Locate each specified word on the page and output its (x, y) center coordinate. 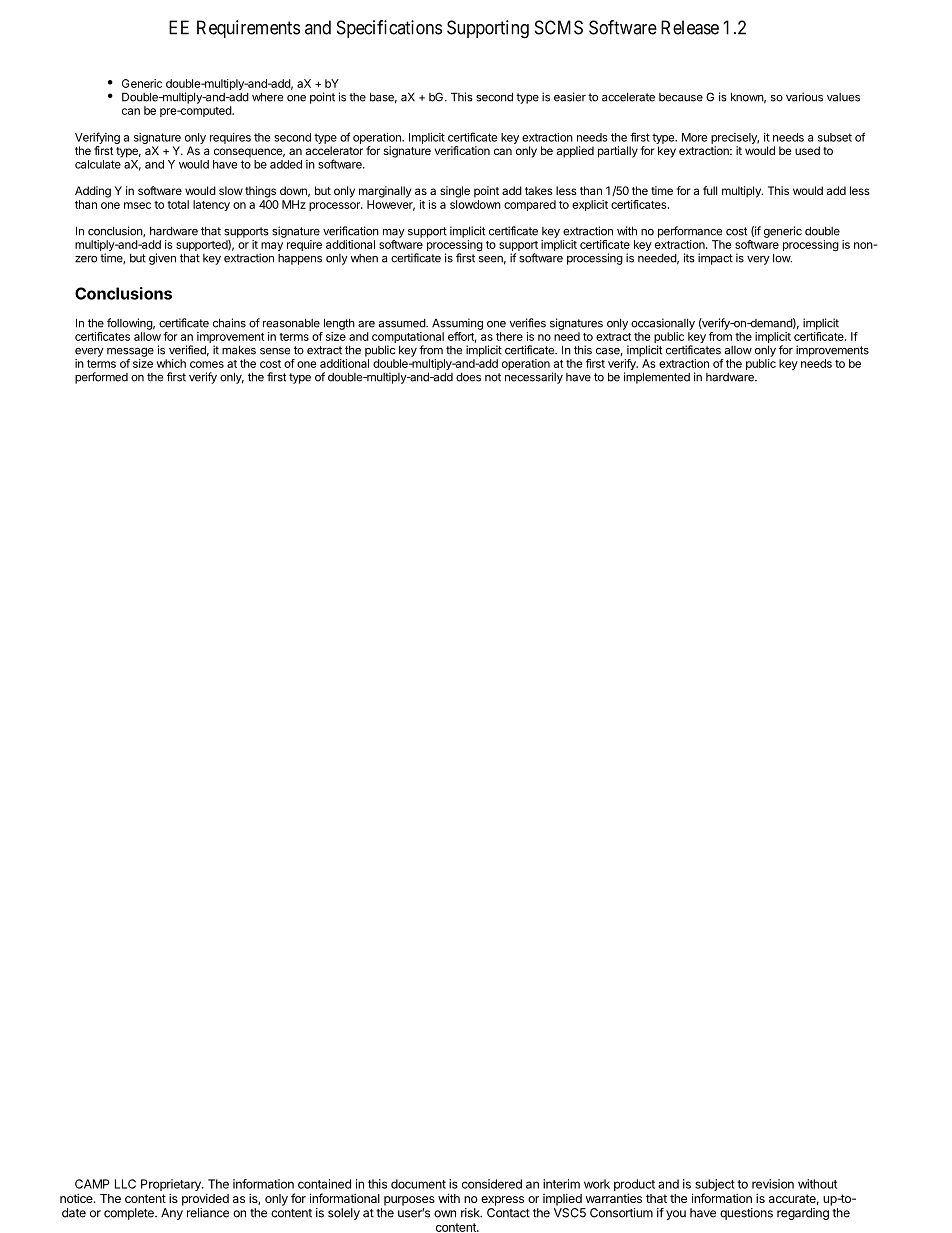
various (804, 97)
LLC (125, 1184)
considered (492, 1184)
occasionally (663, 324)
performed (101, 378)
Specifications (389, 29)
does (468, 377)
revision (773, 1184)
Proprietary (172, 1186)
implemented (657, 378)
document (418, 1184)
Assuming (457, 324)
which (171, 363)
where (267, 97)
